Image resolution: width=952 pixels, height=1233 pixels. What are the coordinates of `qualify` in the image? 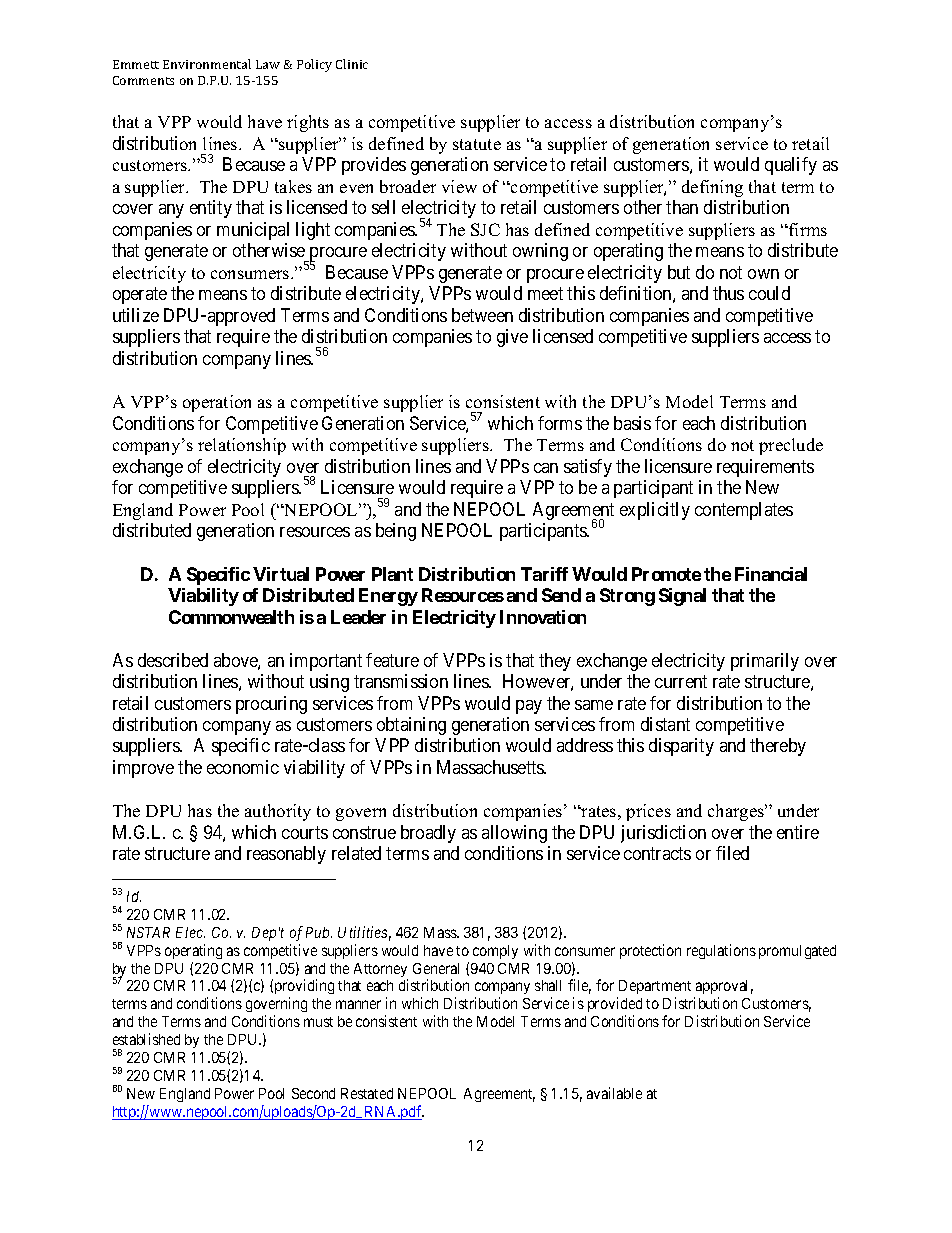 It's located at (791, 166).
